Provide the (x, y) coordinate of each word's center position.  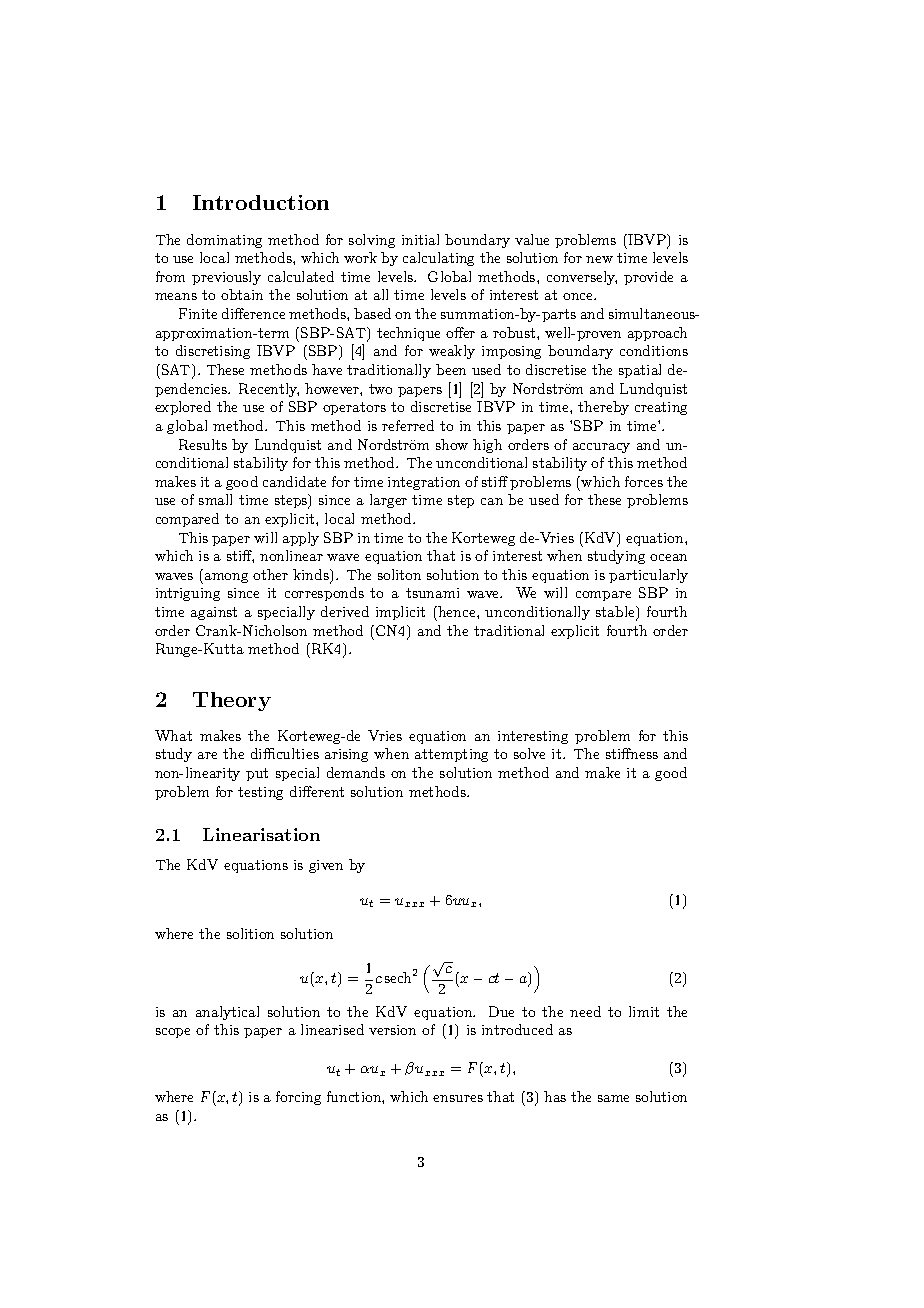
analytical (227, 1013)
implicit (400, 613)
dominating (224, 241)
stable (616, 613)
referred (408, 425)
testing (260, 793)
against (214, 613)
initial (420, 239)
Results (203, 444)
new (599, 259)
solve (529, 753)
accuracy (601, 448)
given (326, 866)
